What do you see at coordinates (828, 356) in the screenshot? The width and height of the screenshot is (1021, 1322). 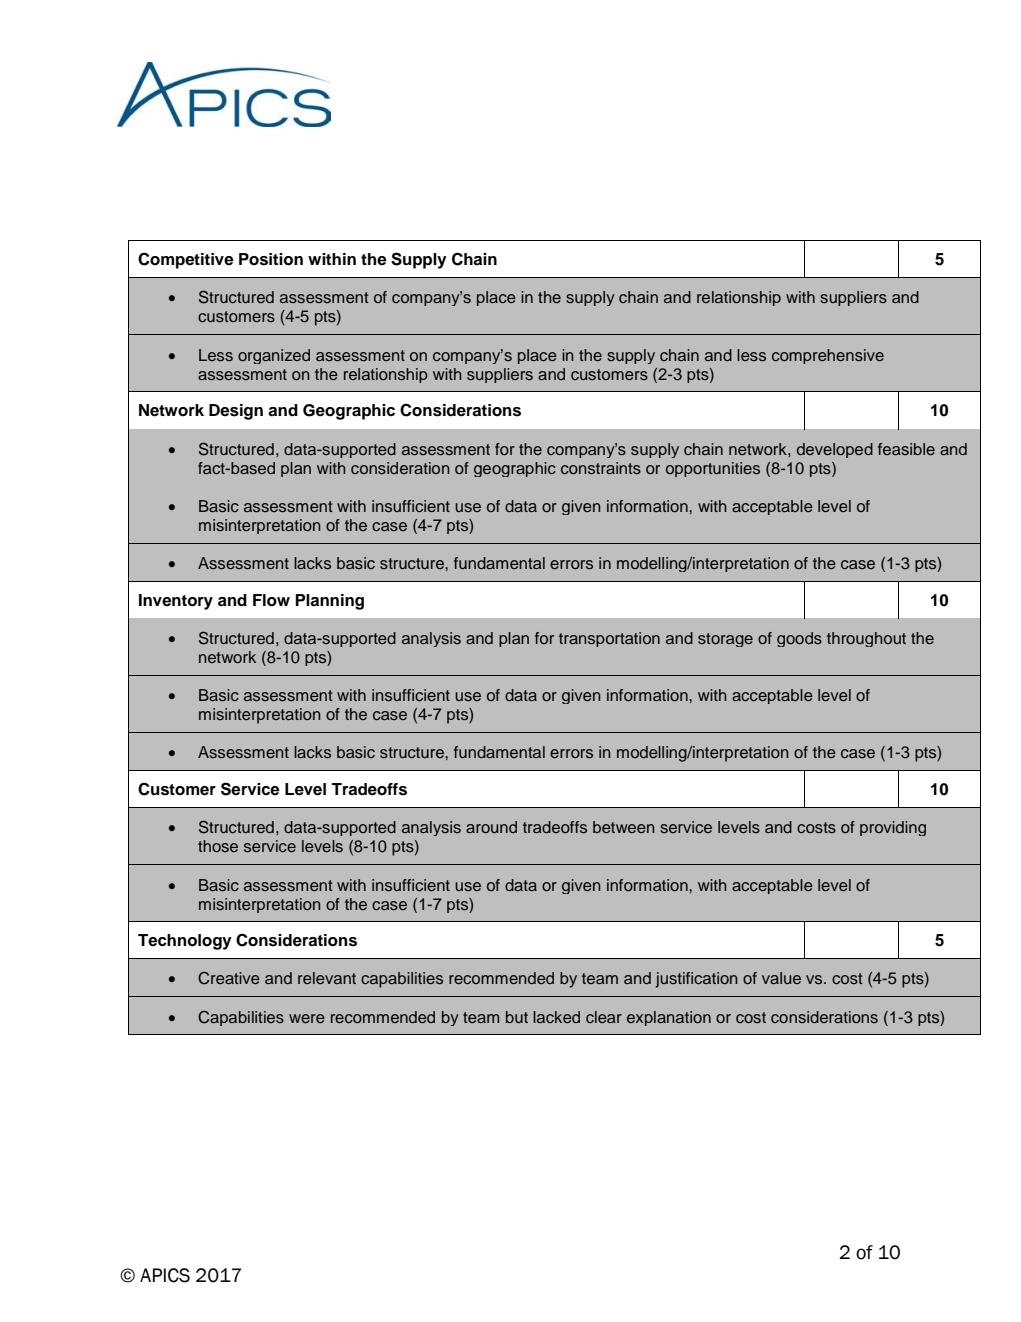 I see `comprehensive` at bounding box center [828, 356].
